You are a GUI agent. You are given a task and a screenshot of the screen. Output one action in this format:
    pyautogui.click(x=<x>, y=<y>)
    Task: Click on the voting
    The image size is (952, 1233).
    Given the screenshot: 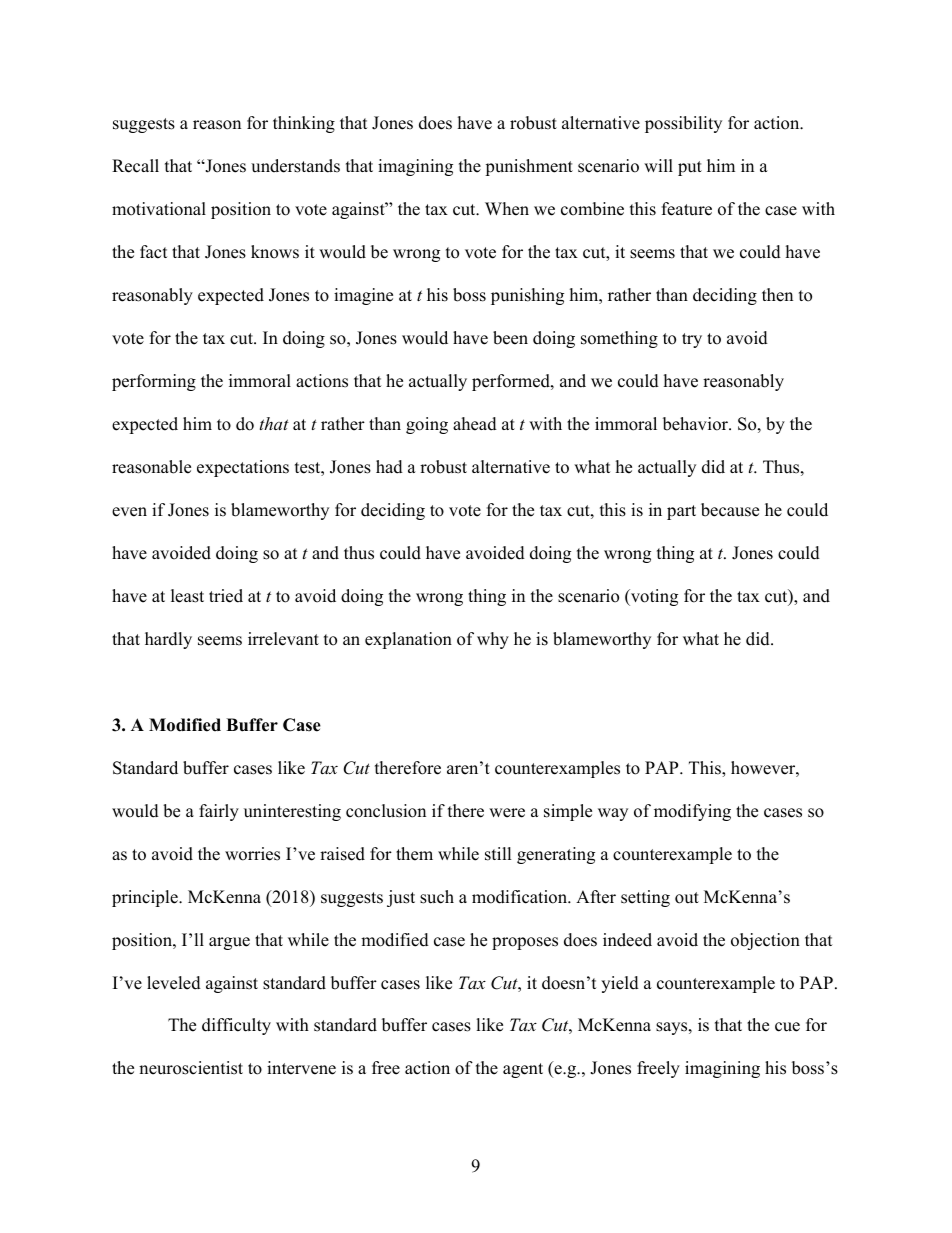 What is the action you would take?
    pyautogui.click(x=653, y=597)
